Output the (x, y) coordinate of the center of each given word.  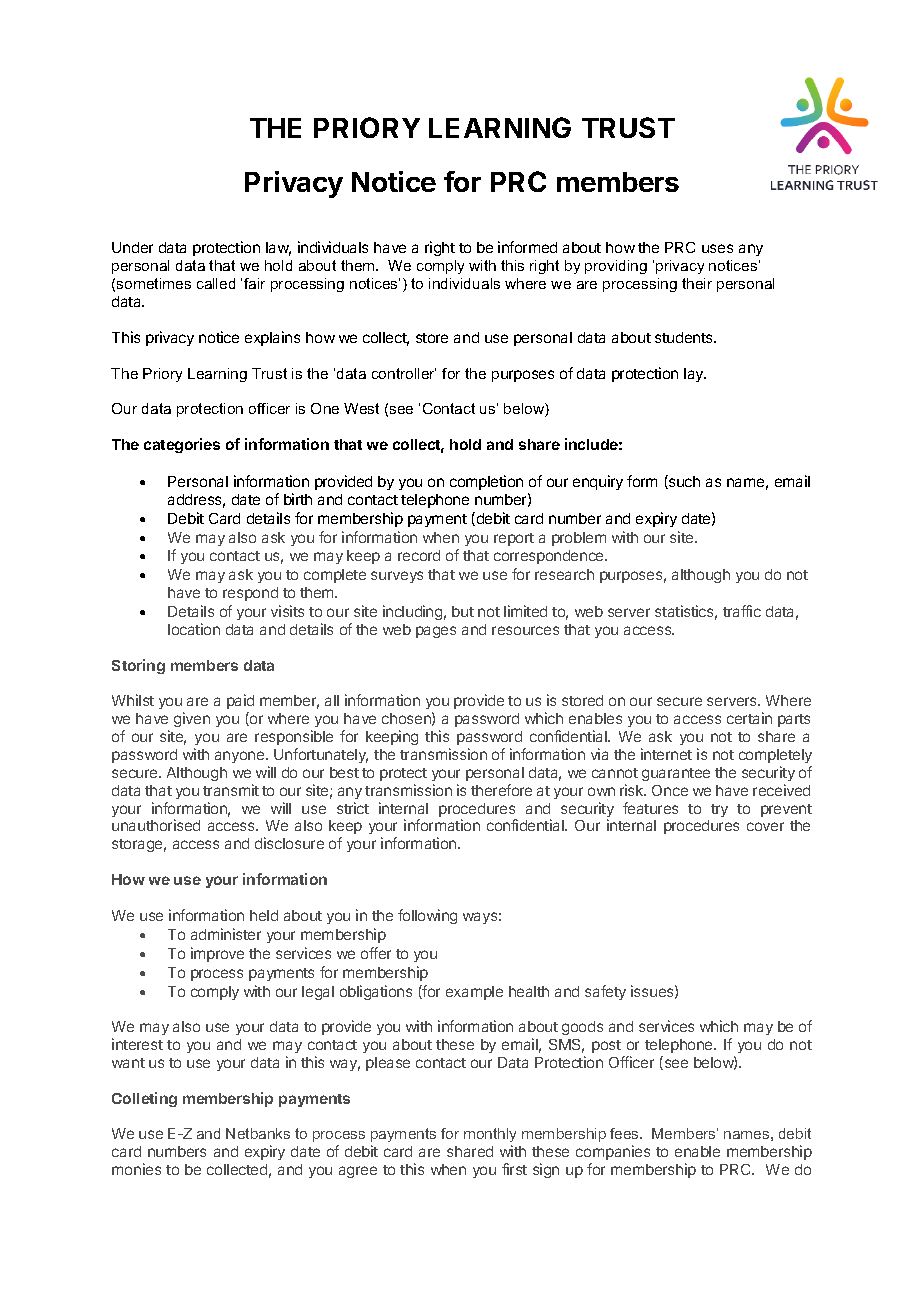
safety (605, 992)
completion (486, 482)
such (683, 482)
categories (182, 445)
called (216, 283)
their (697, 283)
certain (749, 718)
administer (226, 934)
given (192, 719)
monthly (490, 1137)
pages (436, 632)
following (427, 916)
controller (404, 373)
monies (136, 1169)
